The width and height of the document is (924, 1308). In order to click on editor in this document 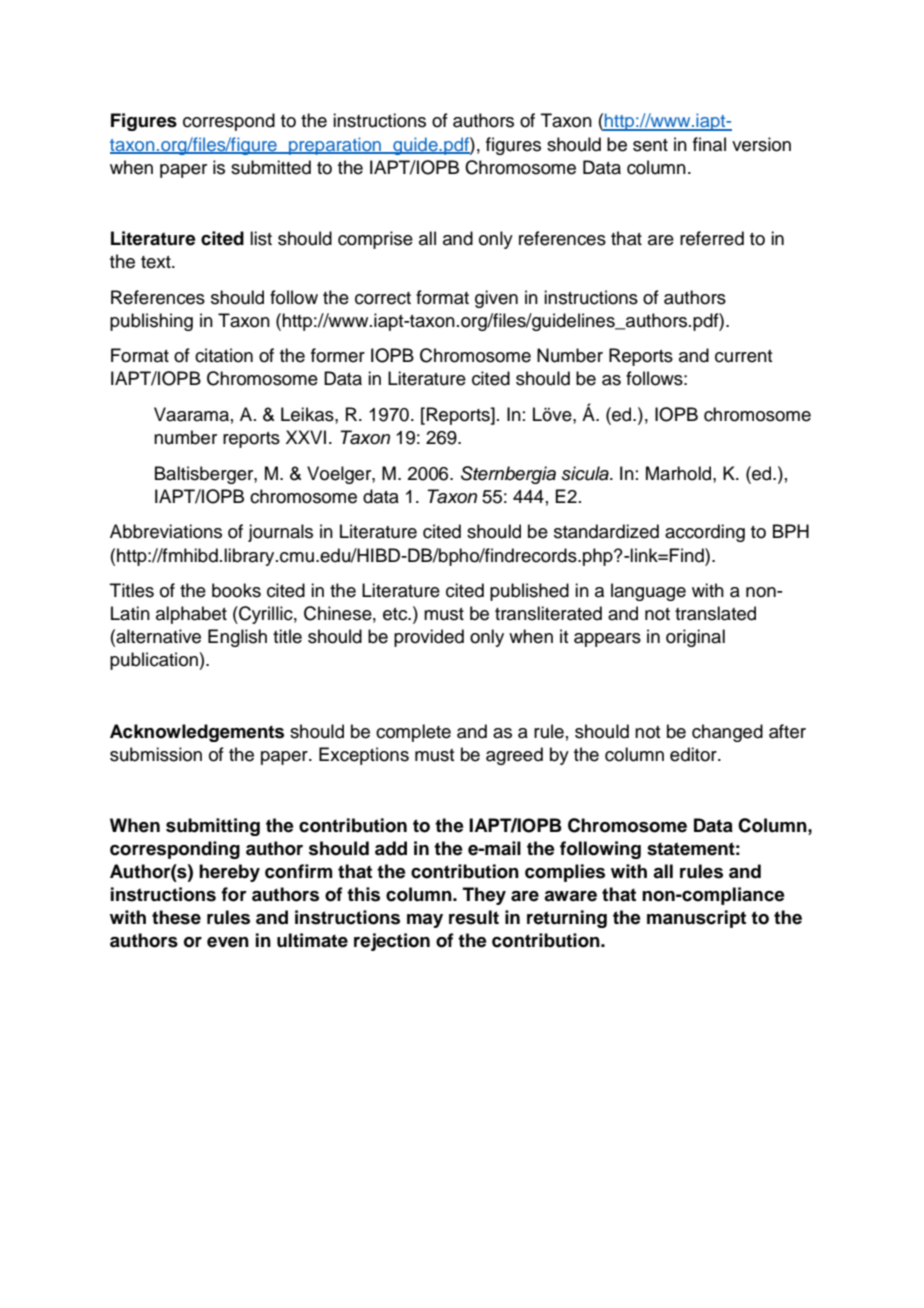, I will do `click(694, 754)`.
